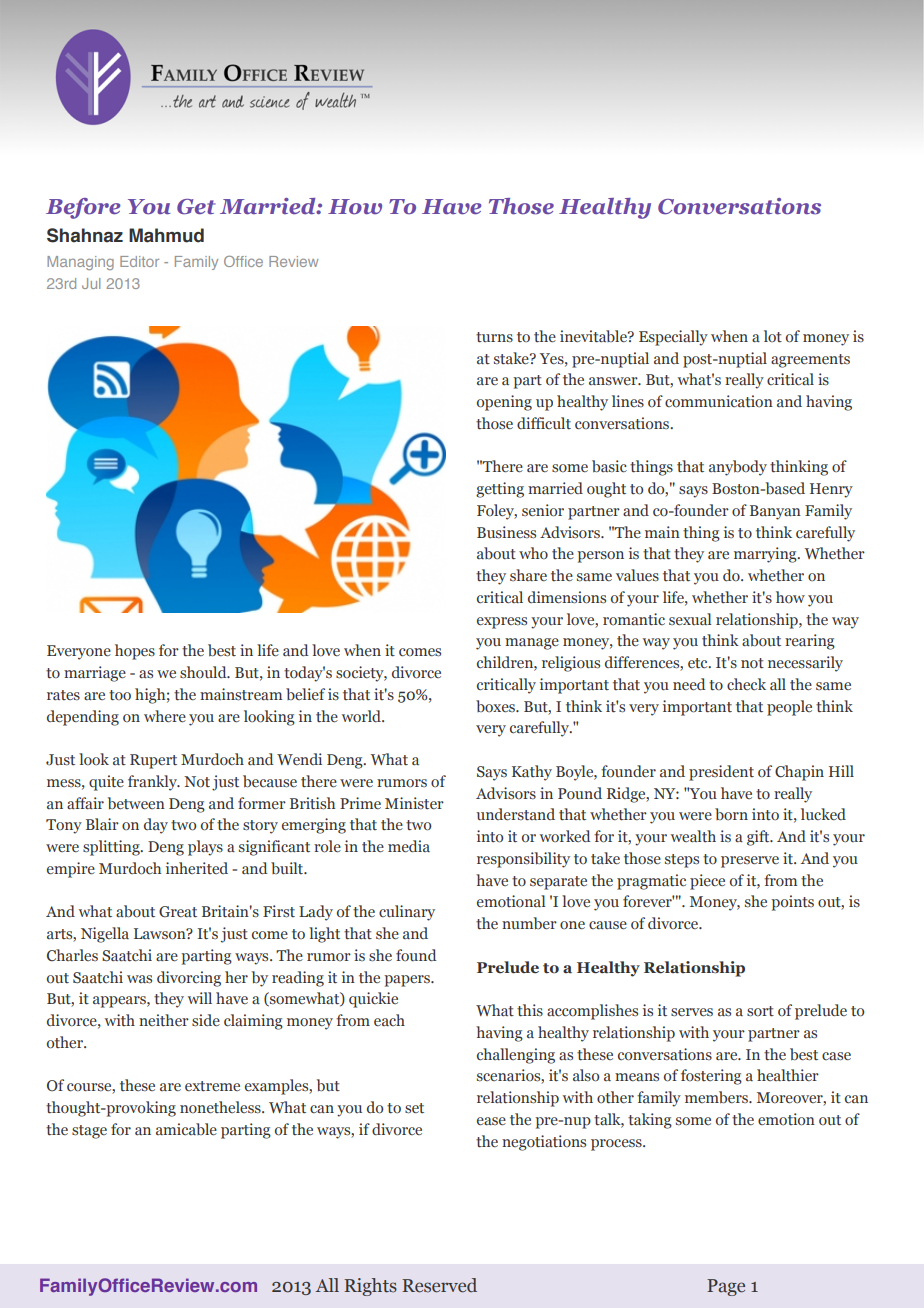 This screenshot has width=924, height=1308. Describe the element at coordinates (711, 1077) in the screenshot. I see `fostering` at that location.
